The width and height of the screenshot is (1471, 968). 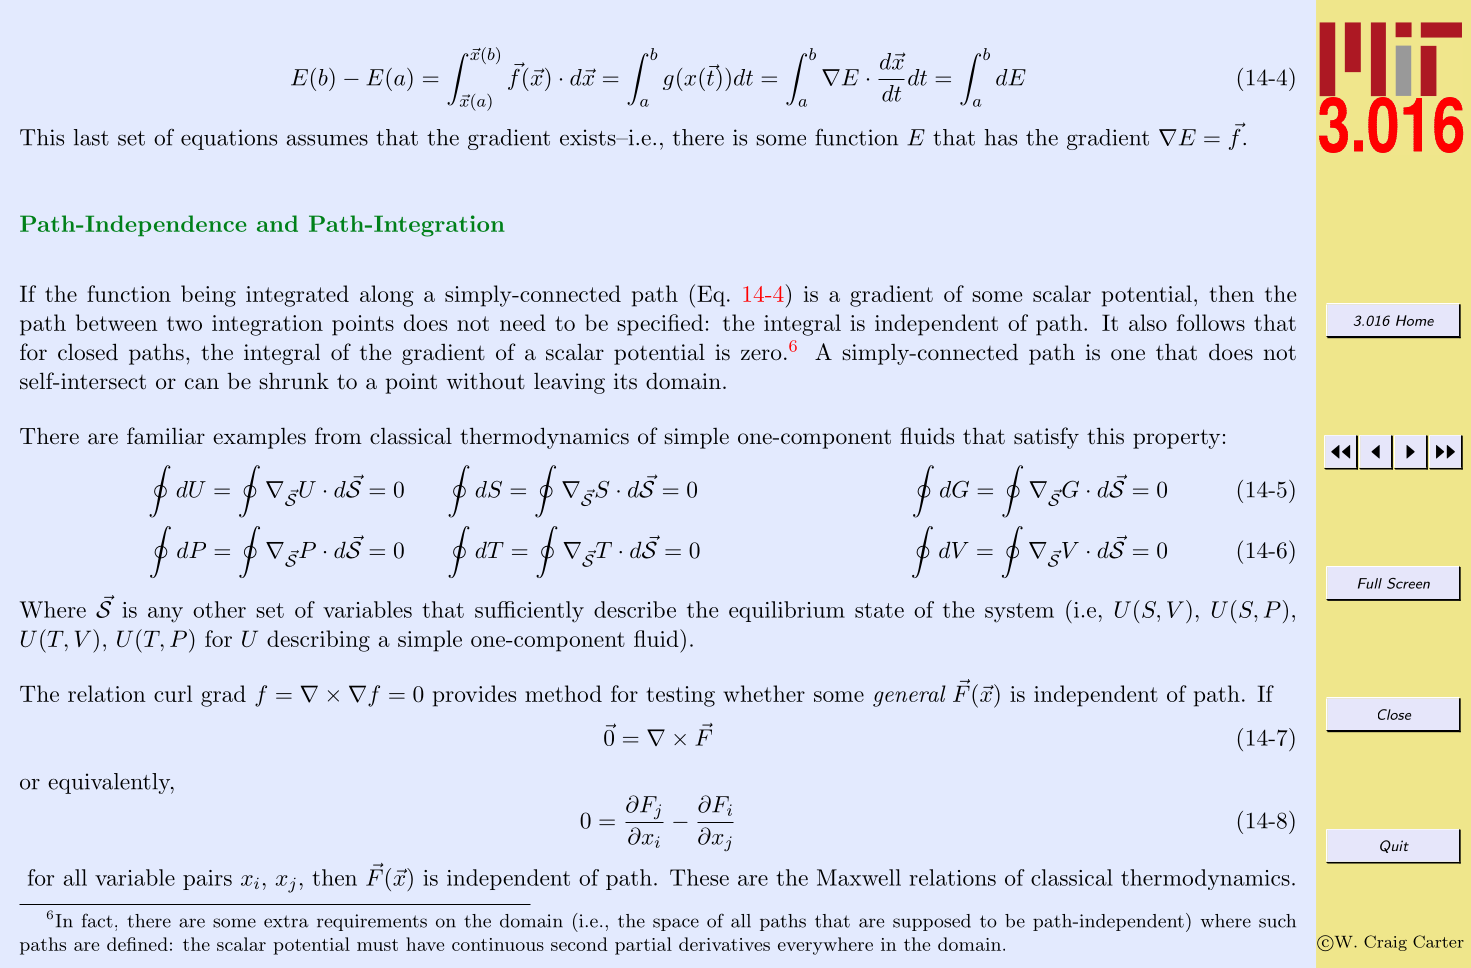 What do you see at coordinates (286, 921) in the screenshot?
I see `extra` at bounding box center [286, 921].
